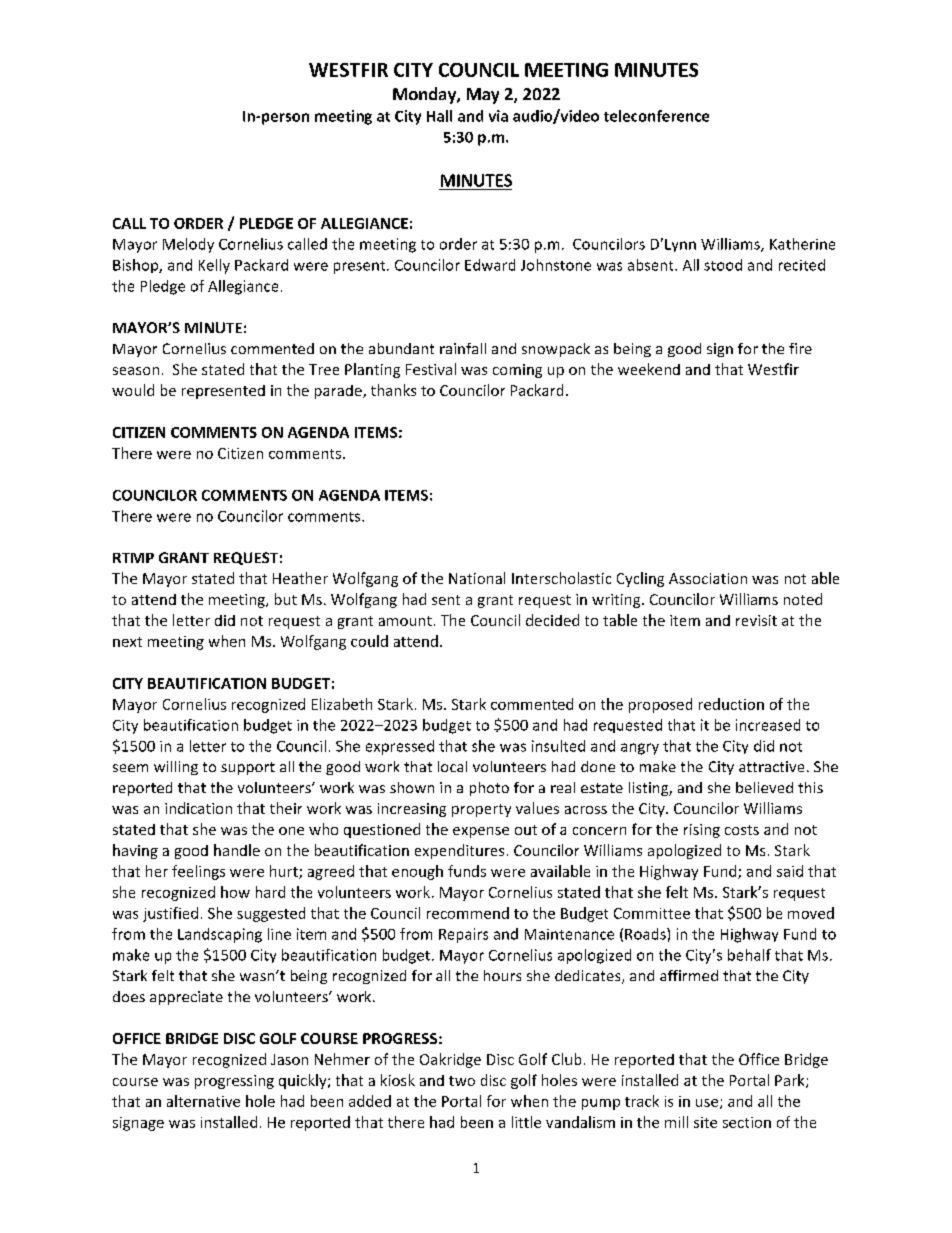 This screenshot has height=1233, width=952. Describe the element at coordinates (393, 390) in the screenshot. I see `thanks` at that location.
